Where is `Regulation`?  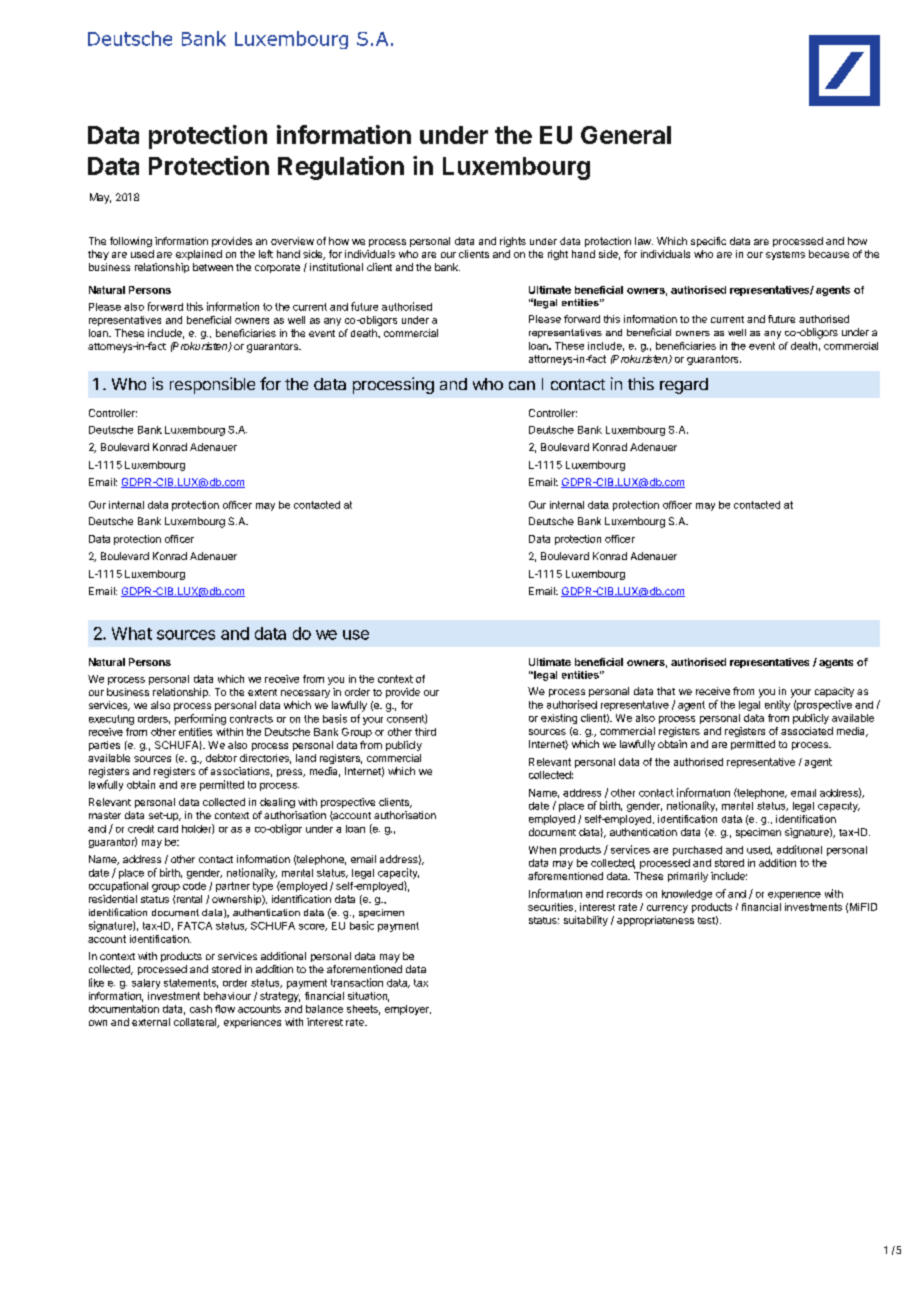
Regulation is located at coordinates (341, 168).
